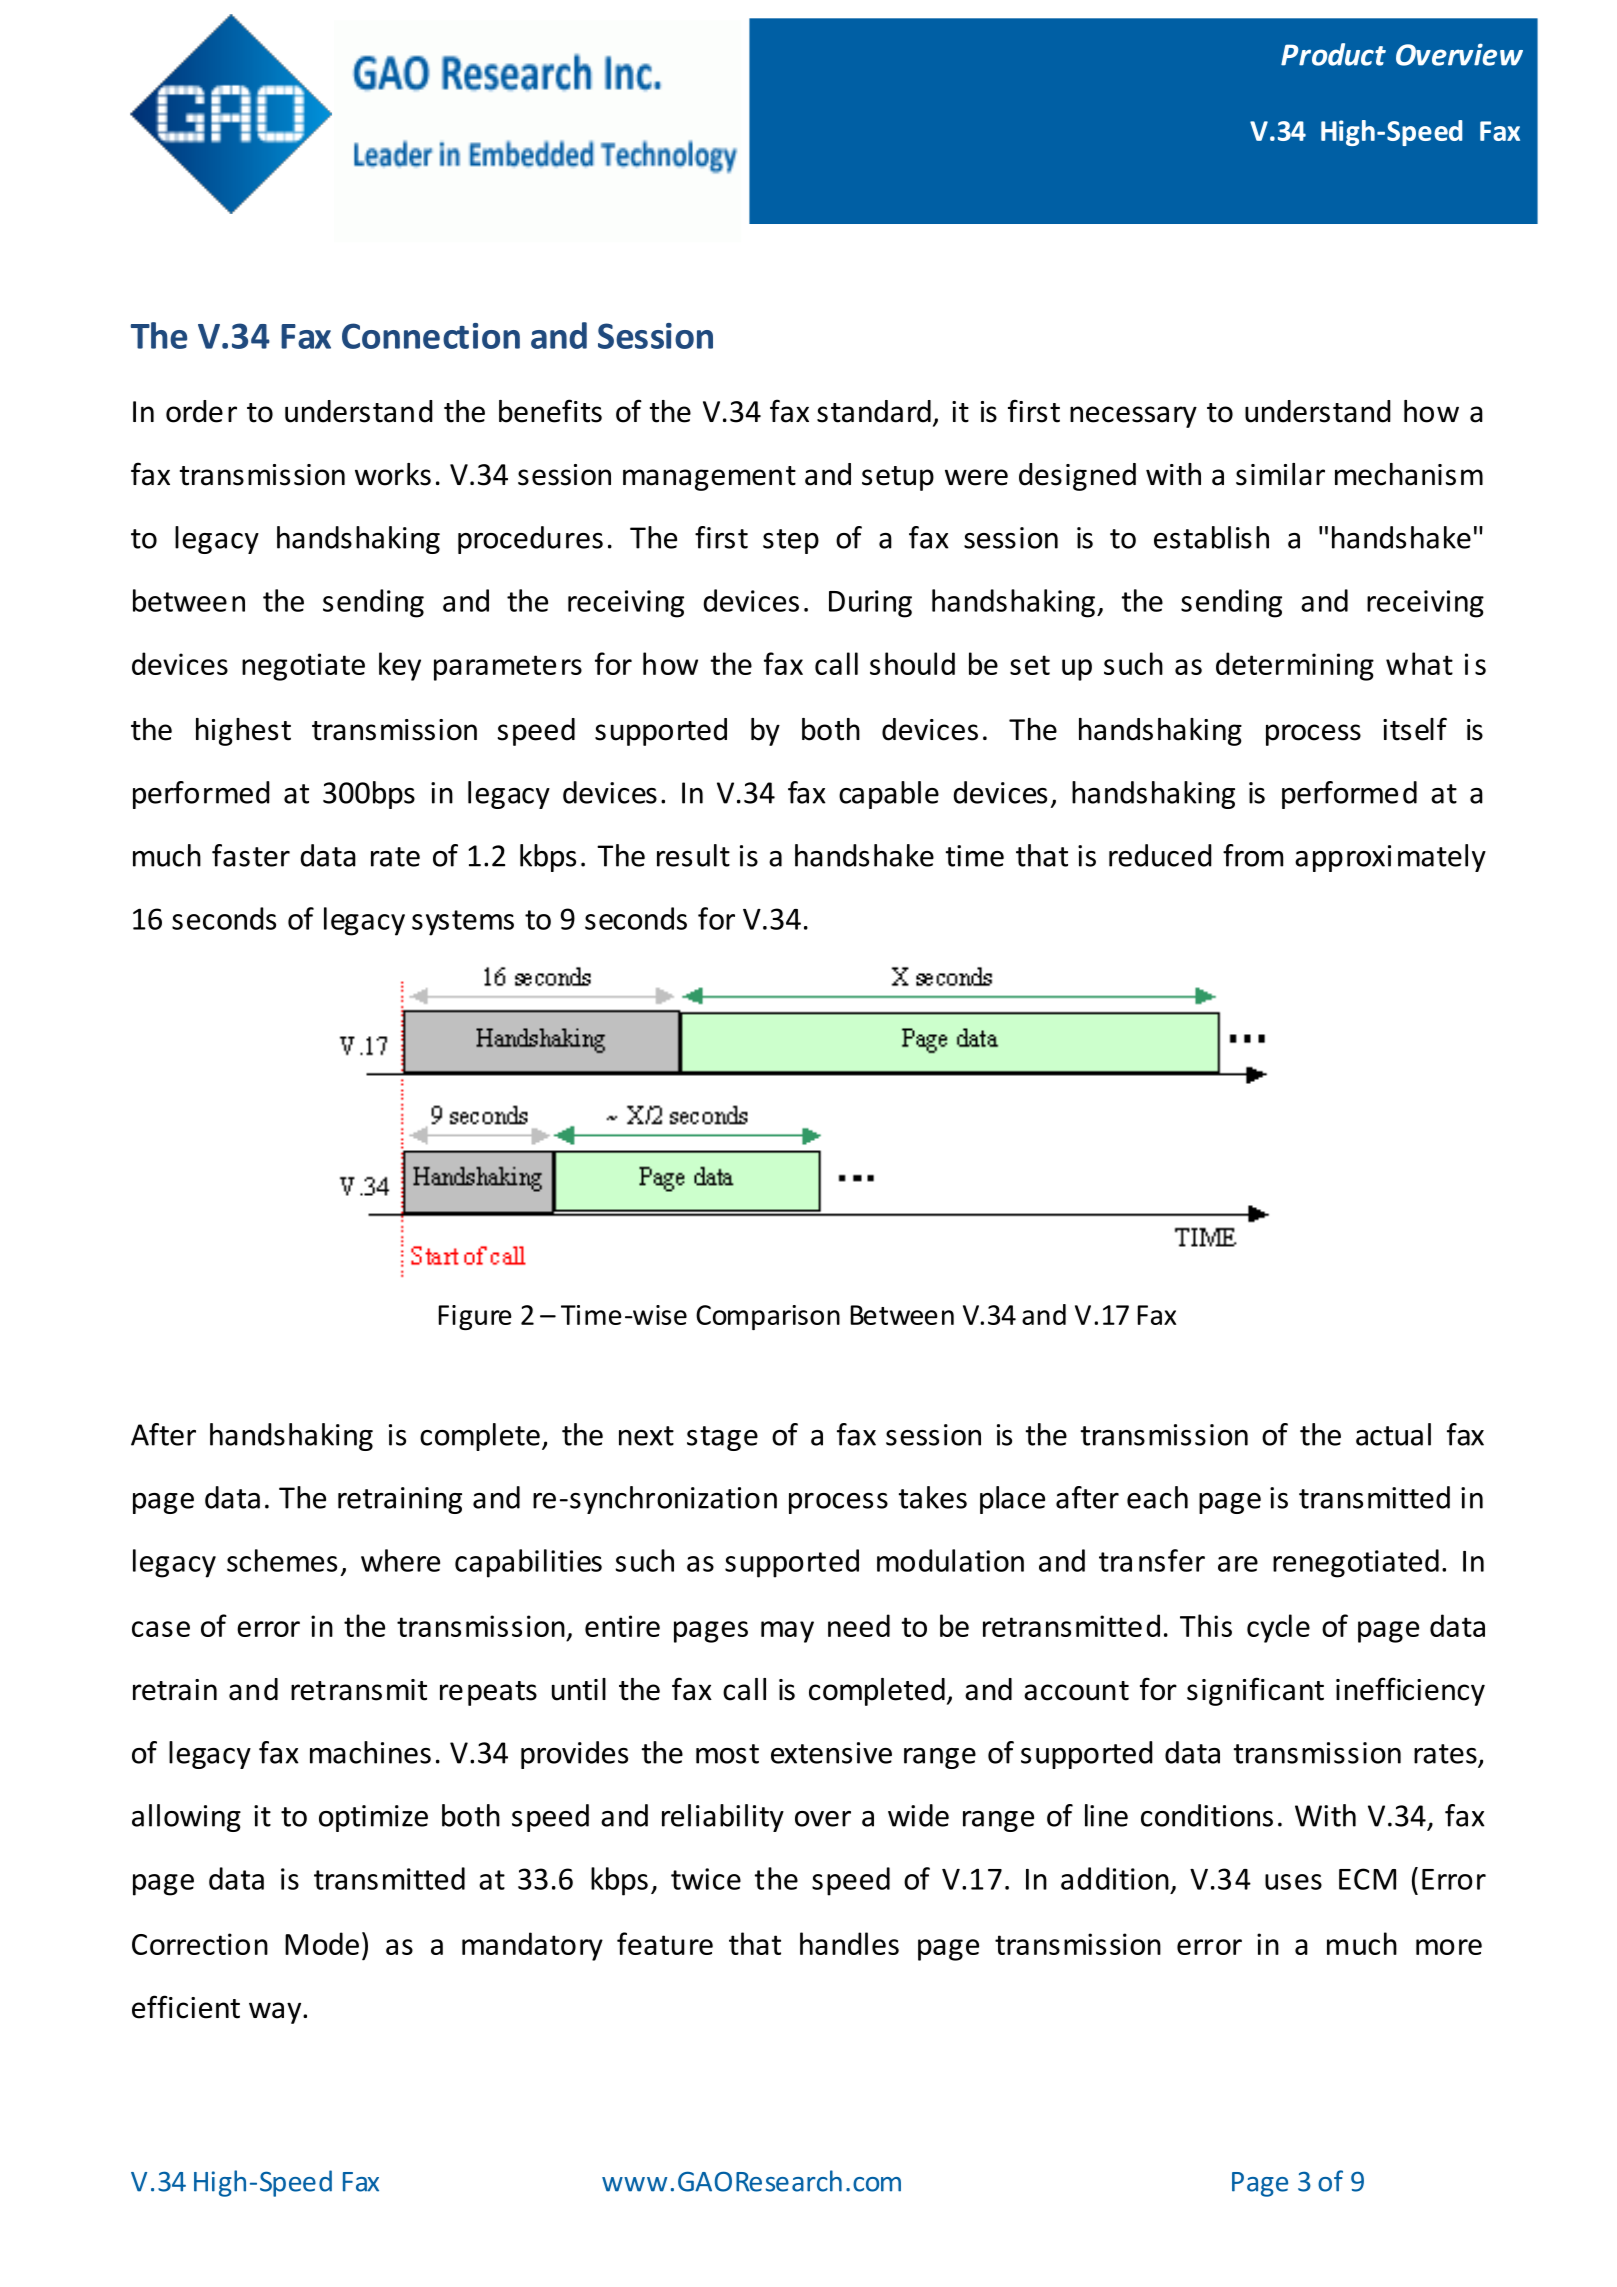 The image size is (1617, 2287). Describe the element at coordinates (1333, 54) in the page. I see `Product` at that location.
